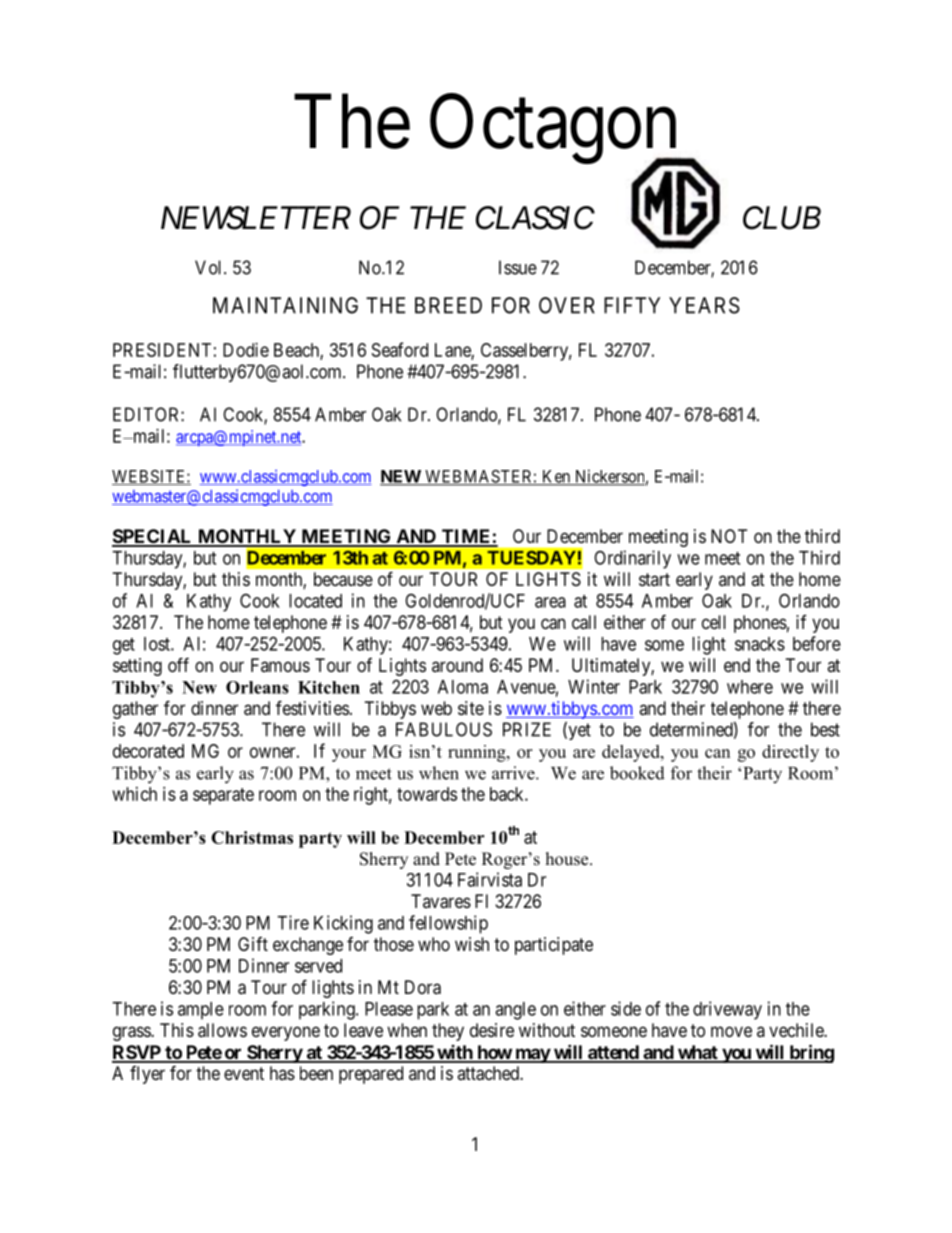 This screenshot has width=952, height=1233. What do you see at coordinates (222, 1030) in the screenshot?
I see `allows` at bounding box center [222, 1030].
